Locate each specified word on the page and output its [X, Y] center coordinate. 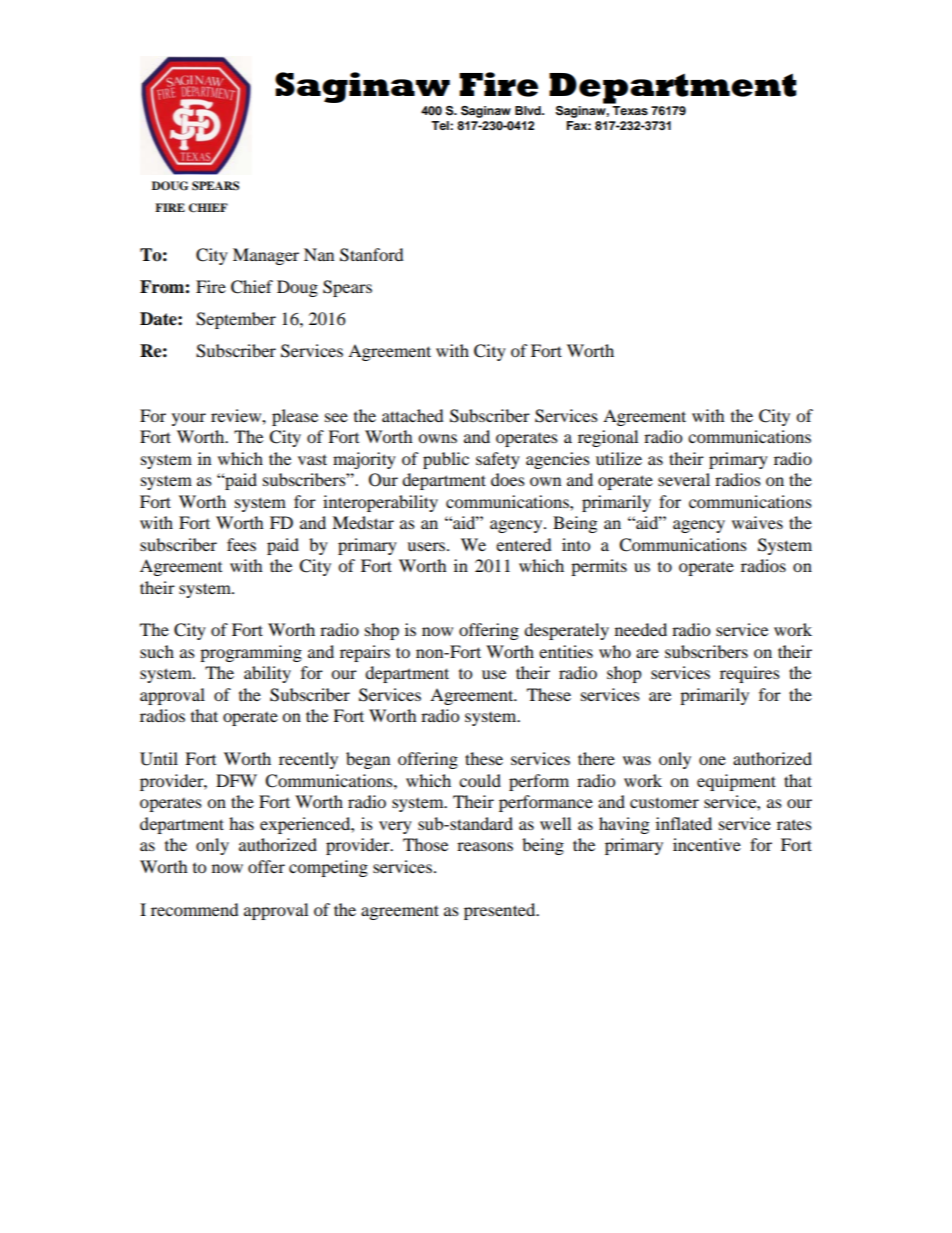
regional [608, 438]
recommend [195, 909]
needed [641, 629]
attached [413, 415]
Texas [630, 110]
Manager [266, 256]
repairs [365, 653]
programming [251, 653]
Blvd [529, 110]
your [189, 419]
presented [501, 911]
